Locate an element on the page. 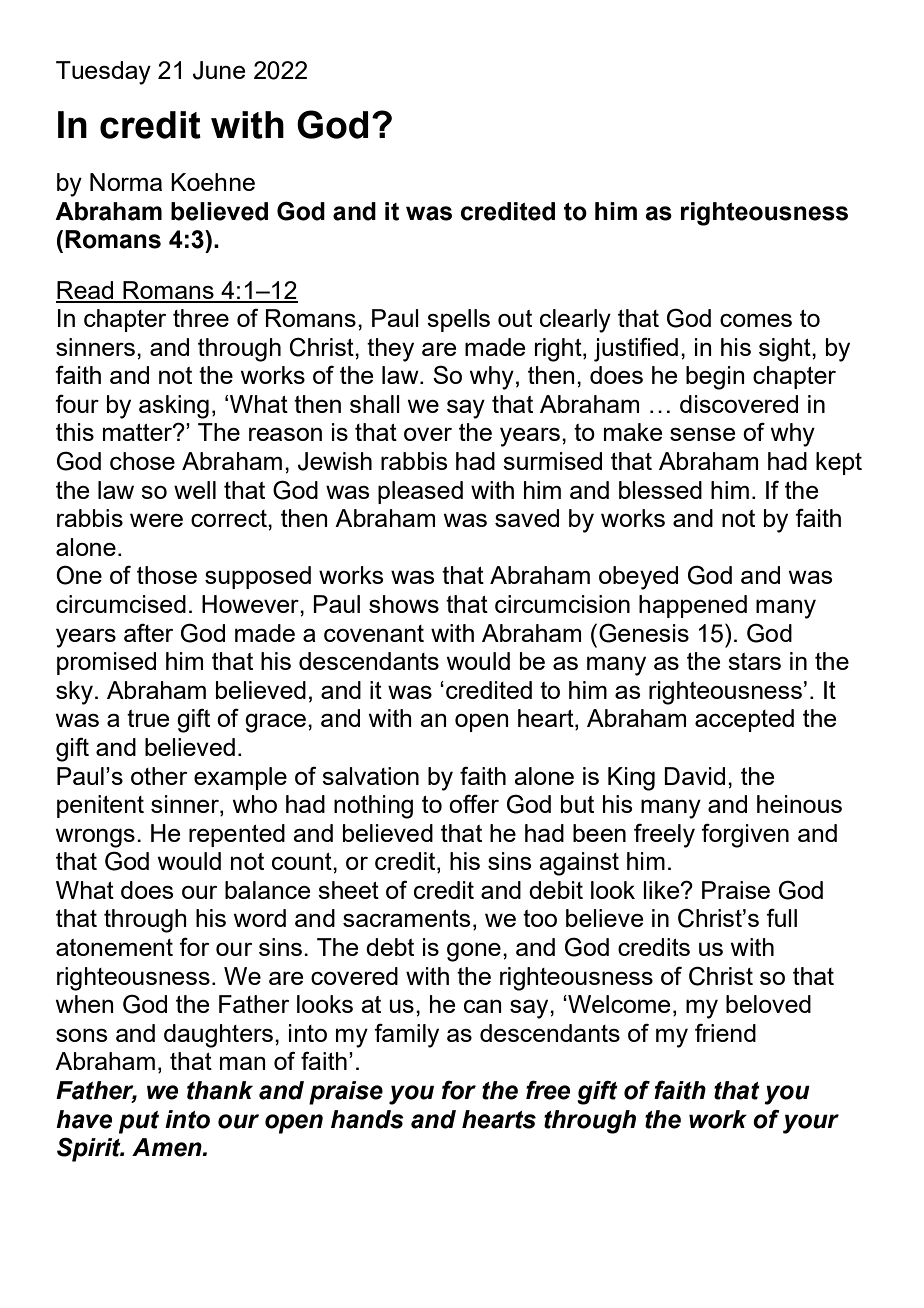 This image has width=924, height=1308. hands is located at coordinates (367, 1119).
